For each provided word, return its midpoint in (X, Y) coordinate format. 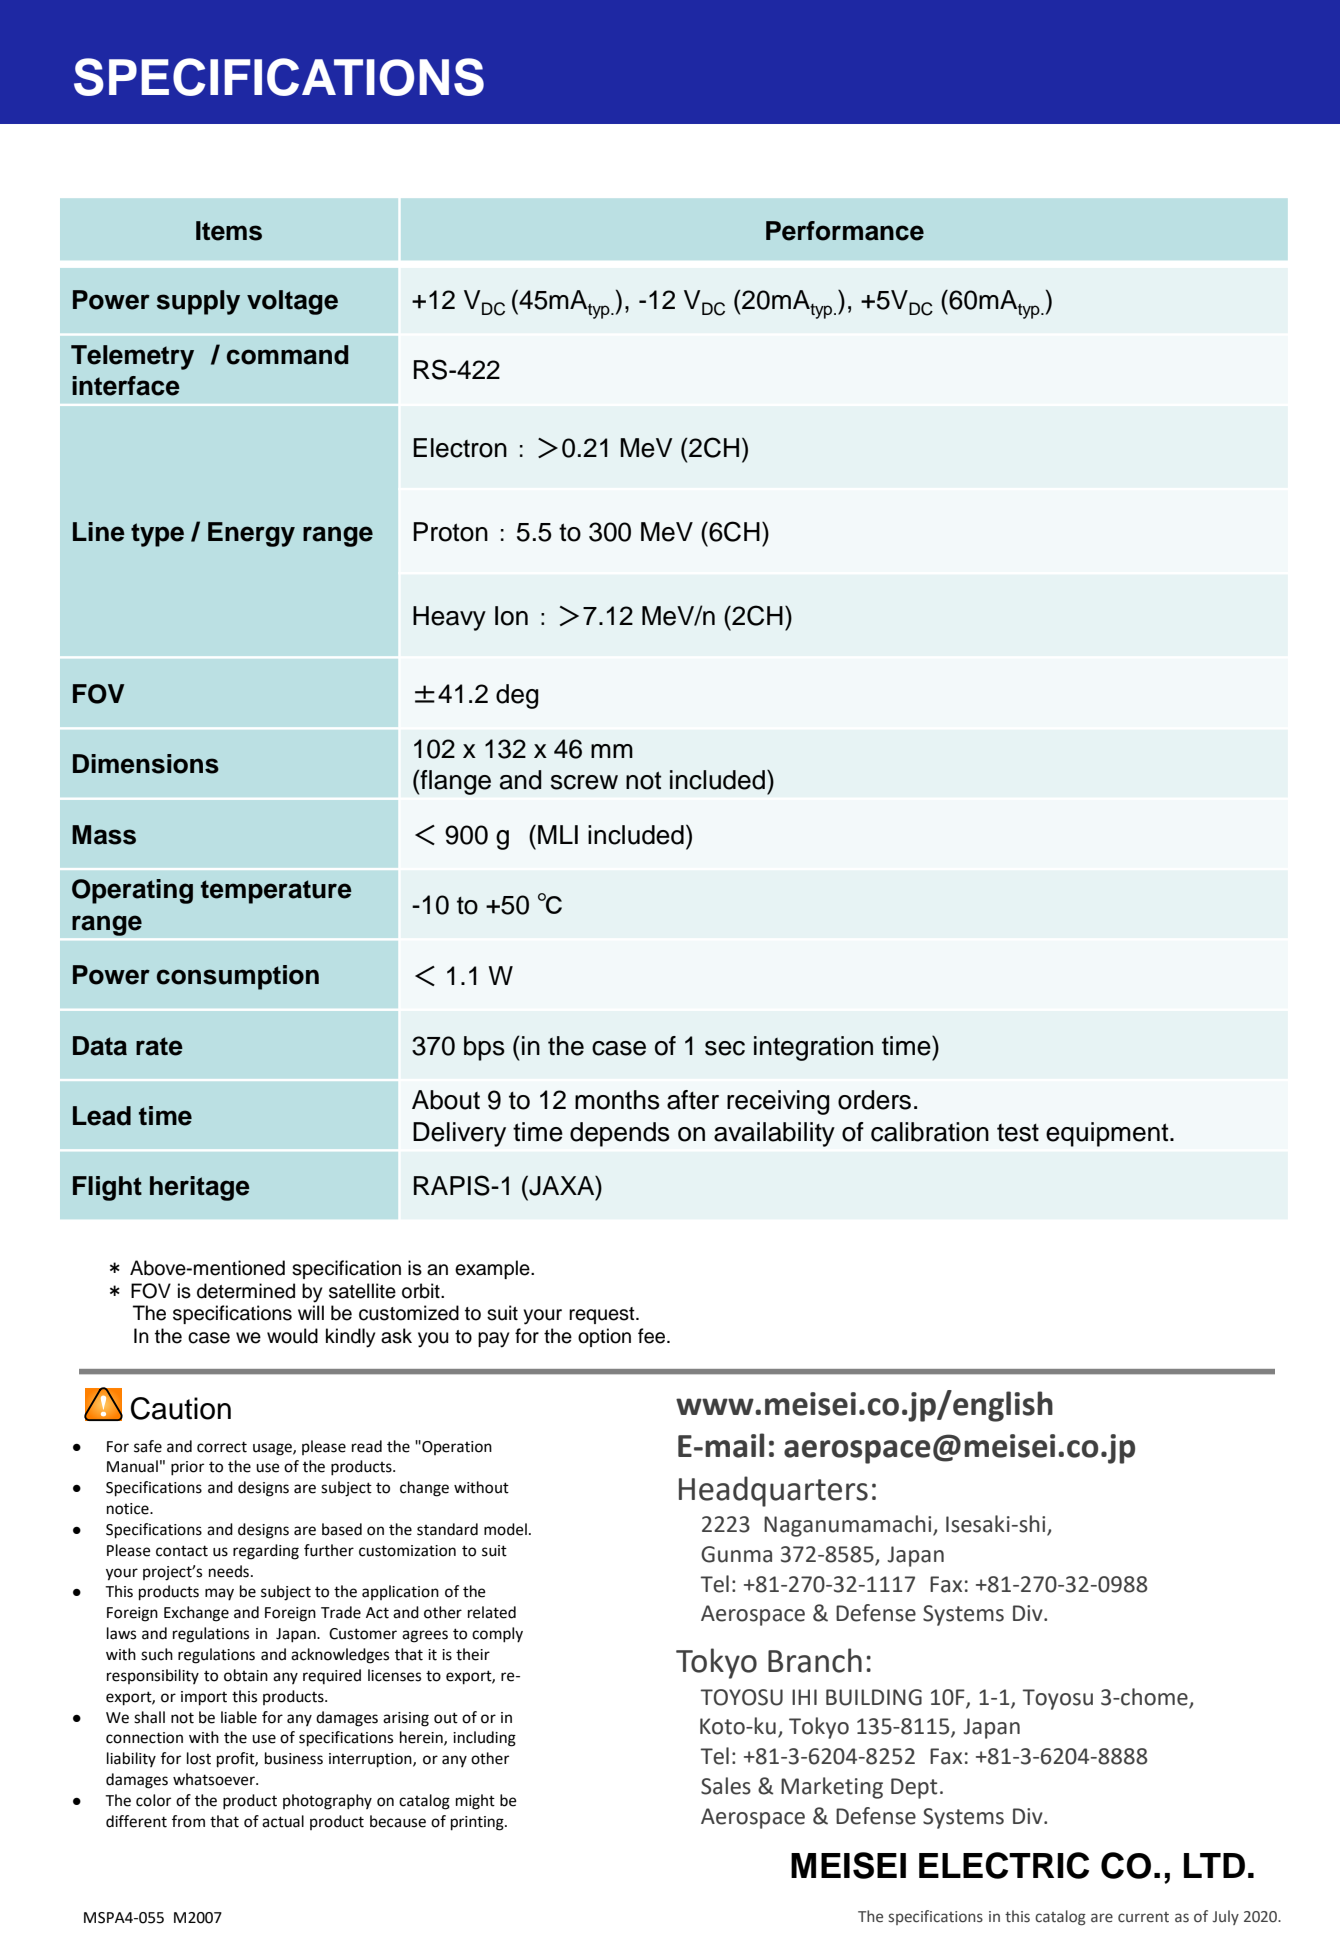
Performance (845, 231)
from (188, 1821)
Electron (460, 448)
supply (198, 302)
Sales (726, 1786)
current (1143, 1917)
